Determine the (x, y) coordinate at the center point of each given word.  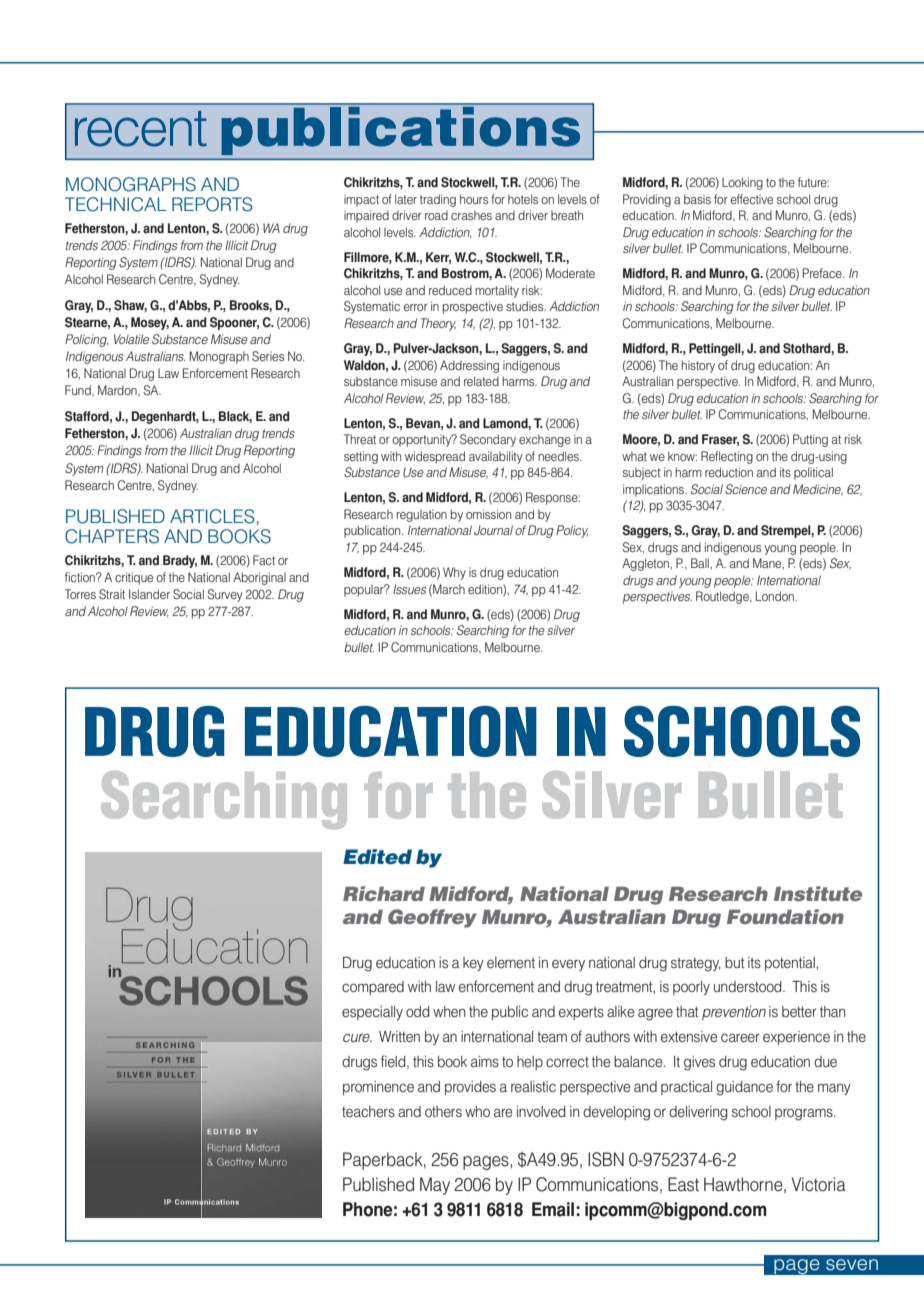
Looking (742, 183)
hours (474, 199)
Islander (149, 594)
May (435, 1186)
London (776, 596)
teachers (368, 1111)
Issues (410, 589)
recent (141, 129)
